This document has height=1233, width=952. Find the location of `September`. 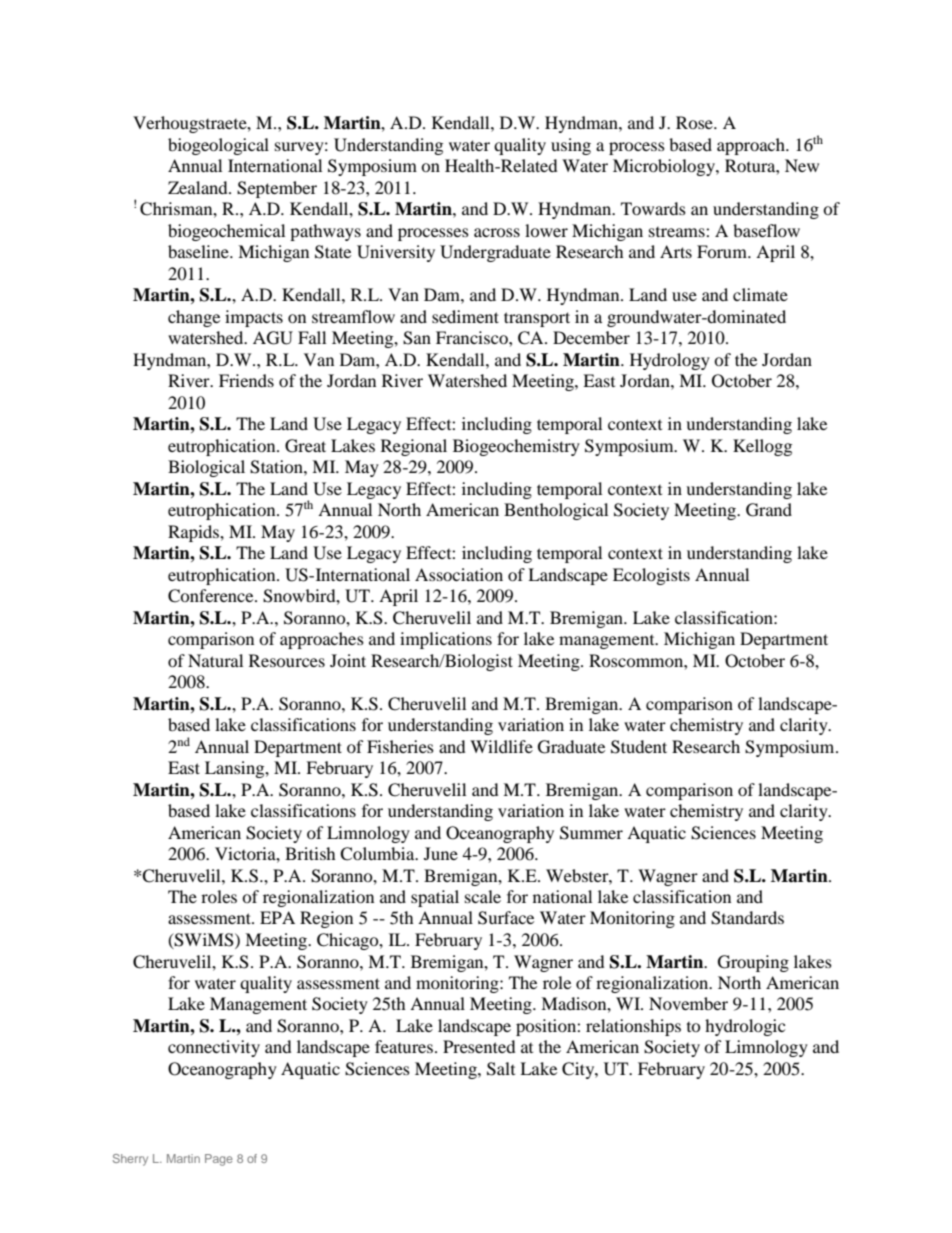

September is located at coordinates (277, 189).
